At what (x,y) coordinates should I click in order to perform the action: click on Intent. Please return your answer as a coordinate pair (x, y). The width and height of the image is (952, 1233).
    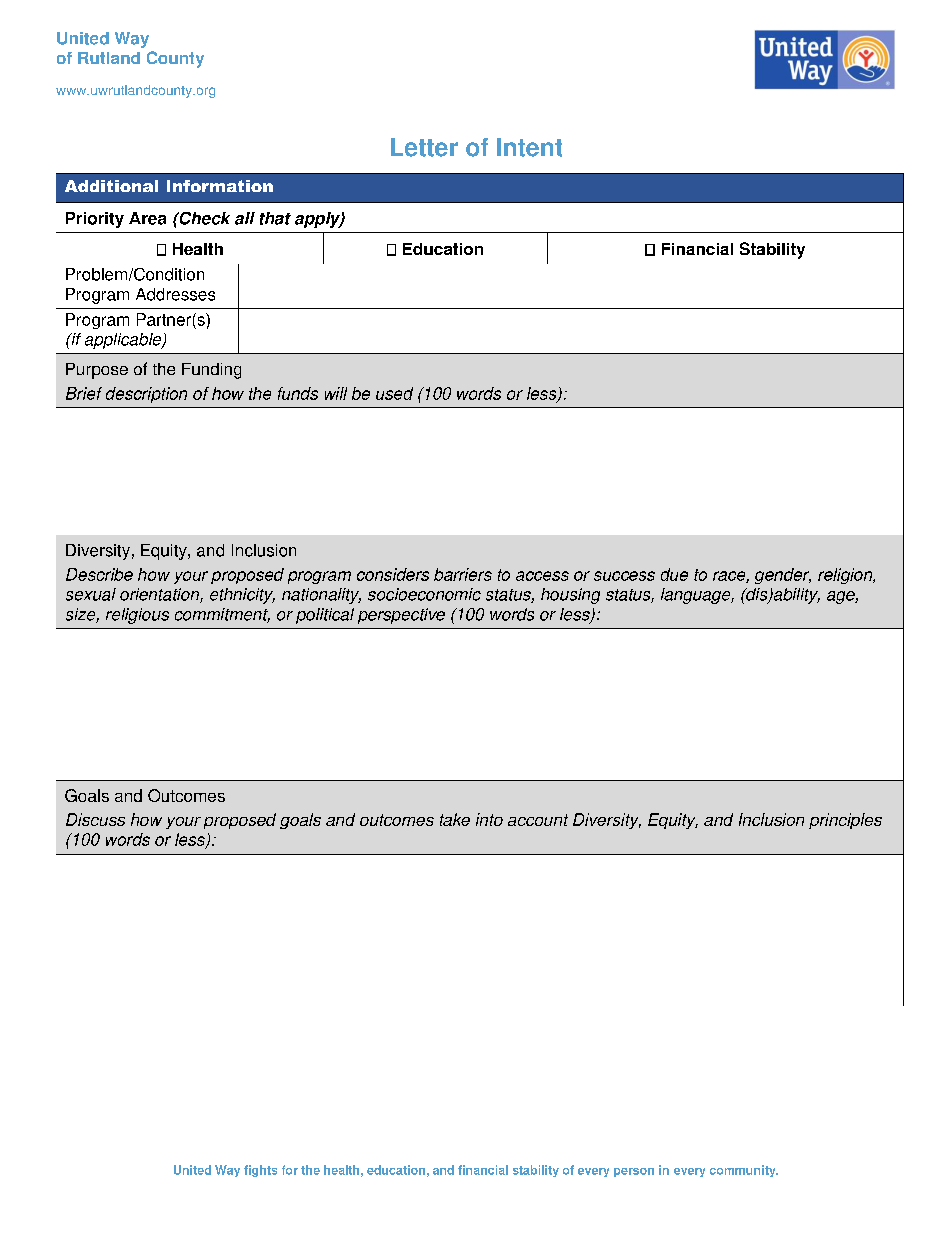
    Looking at the image, I should click on (529, 147).
